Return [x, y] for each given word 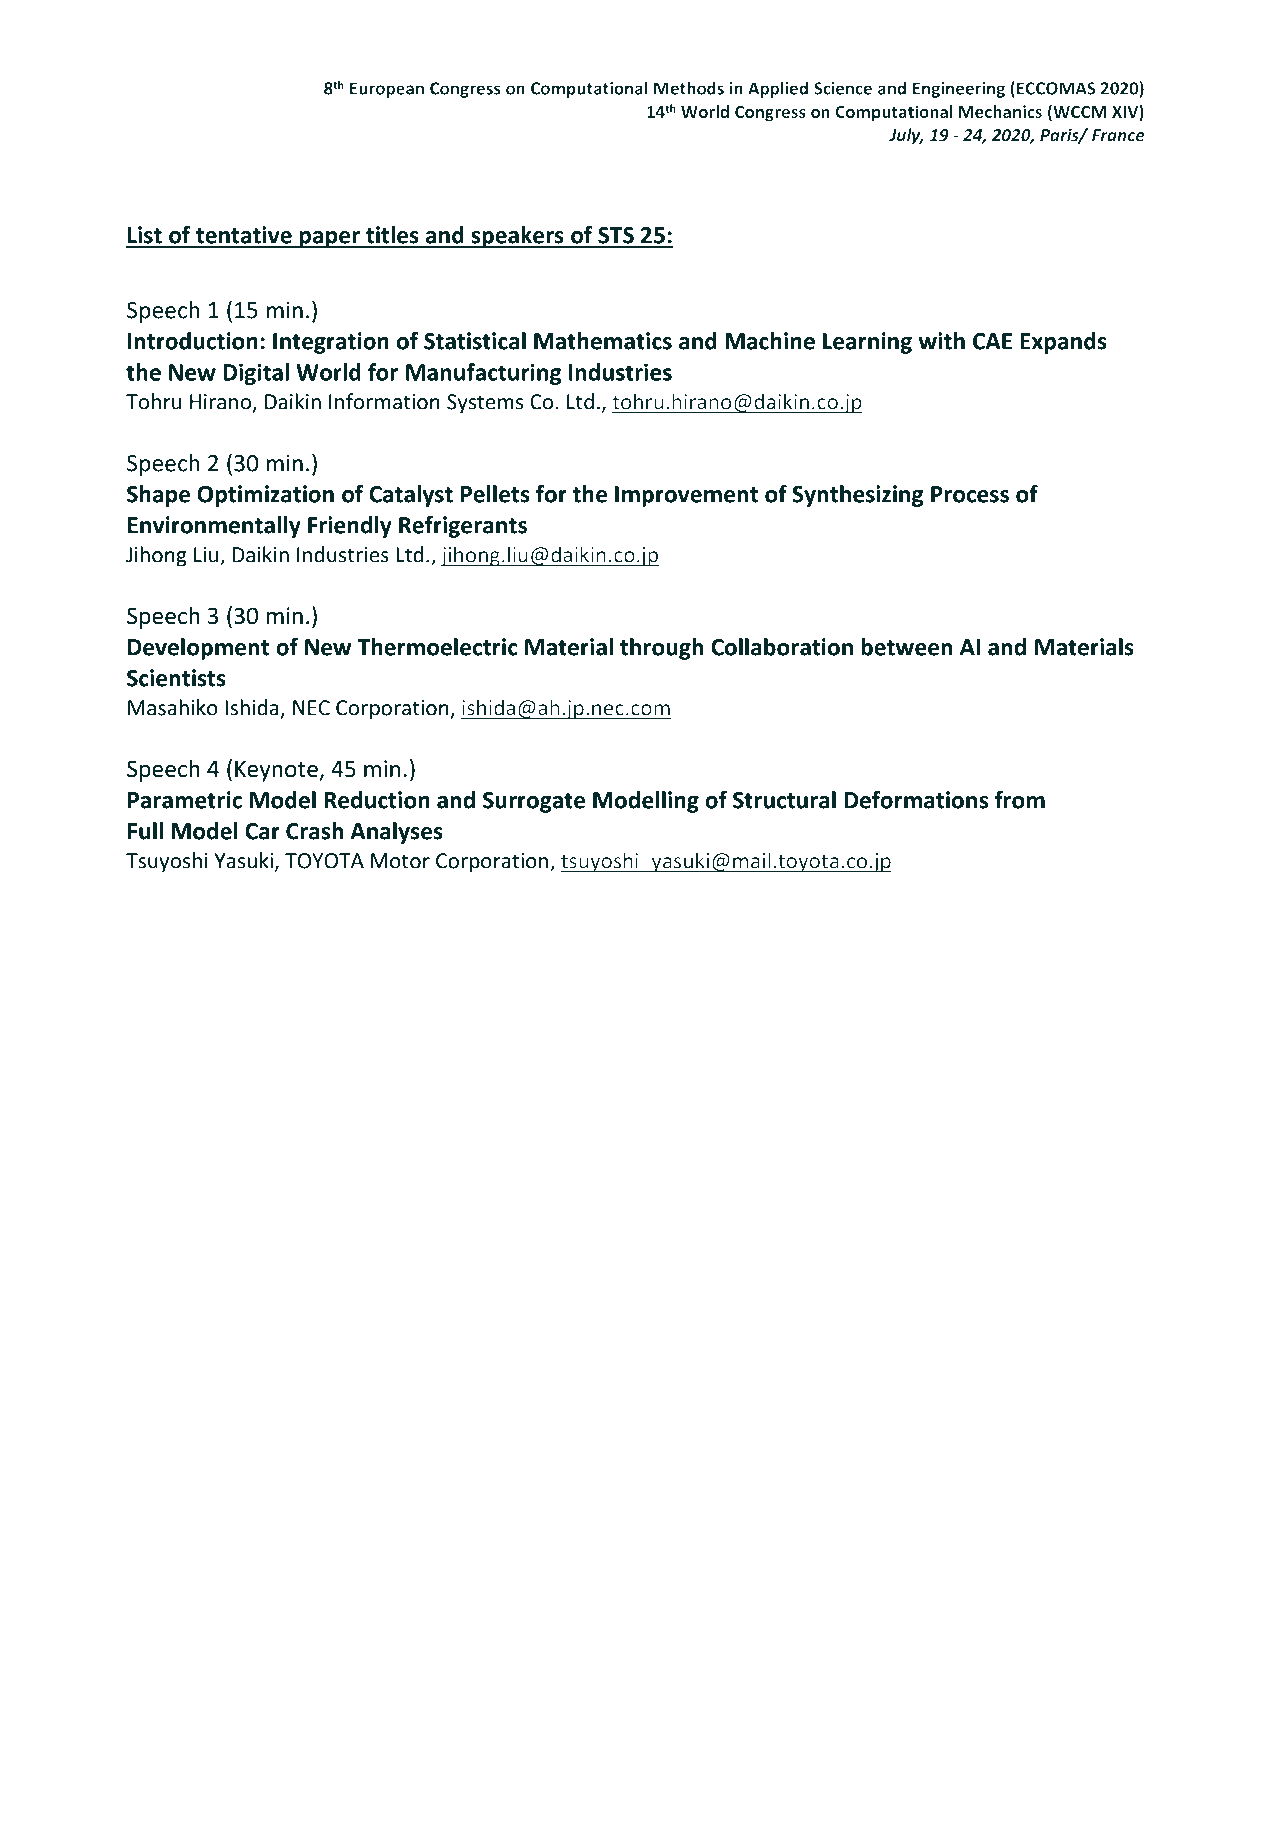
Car [262, 831]
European [387, 90]
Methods [689, 88]
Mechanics [1000, 111]
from [1020, 800]
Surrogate [534, 802]
